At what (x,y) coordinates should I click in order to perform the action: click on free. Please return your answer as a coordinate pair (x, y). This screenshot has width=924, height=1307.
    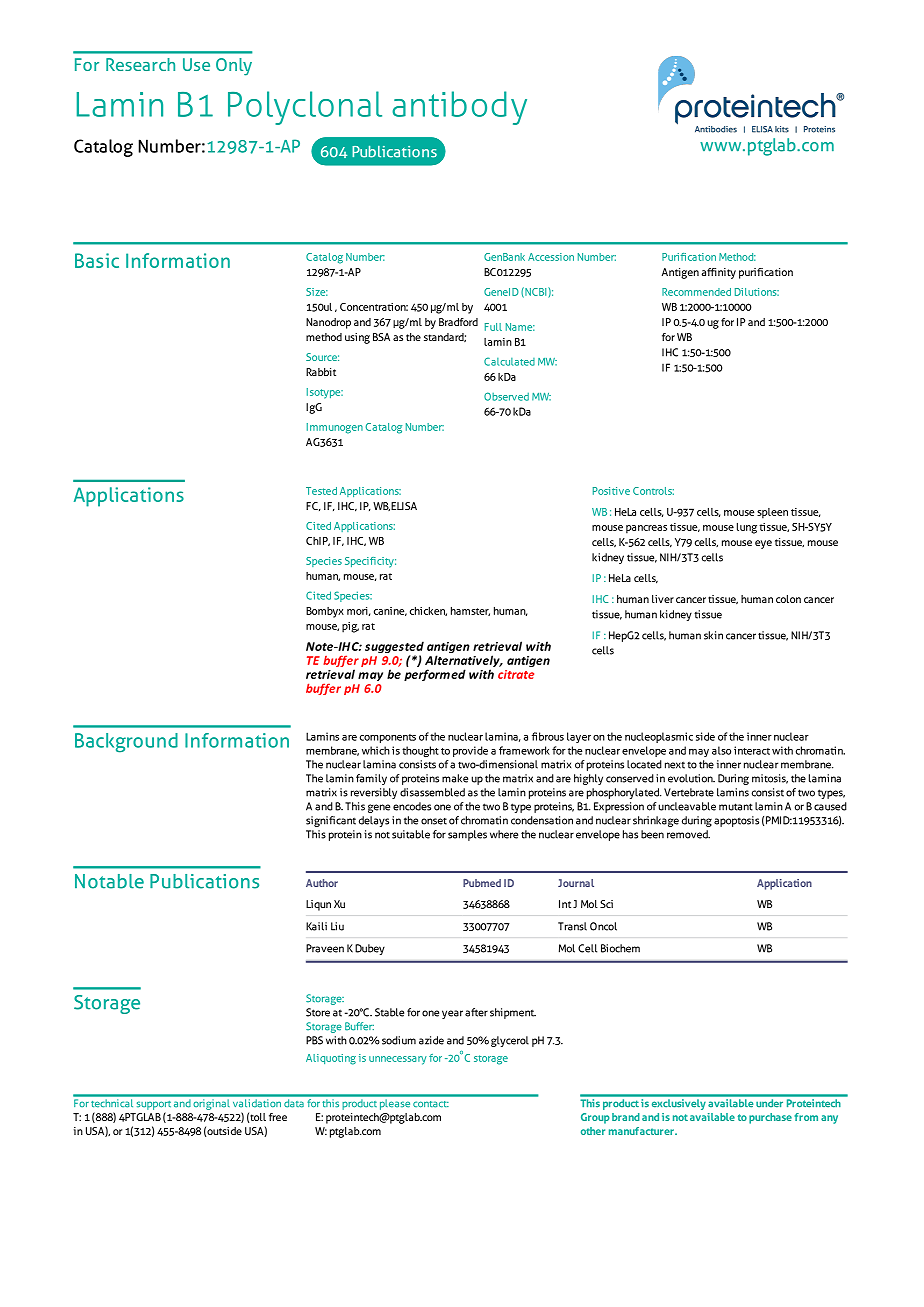
    Looking at the image, I should click on (278, 1117).
